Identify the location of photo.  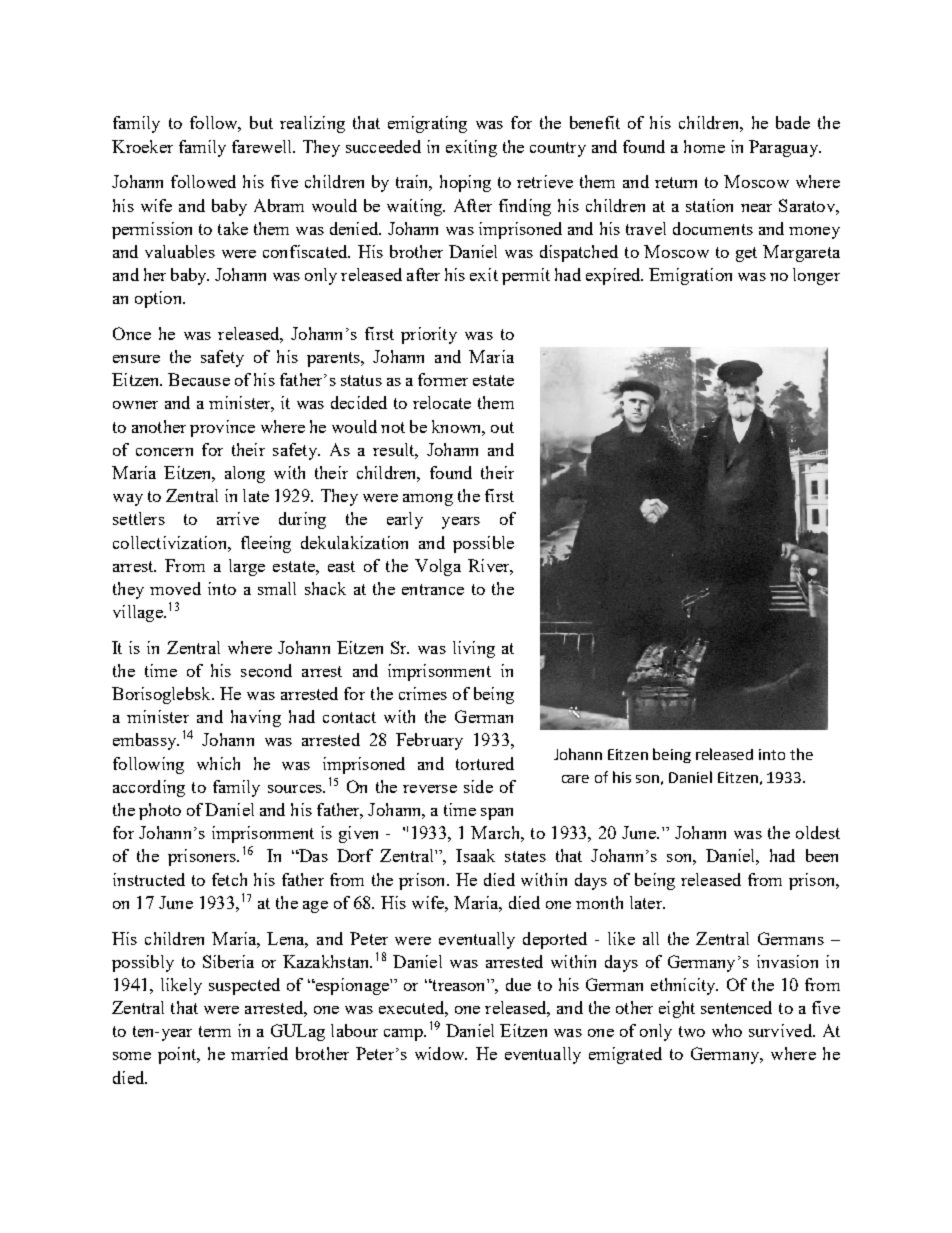
(160, 811).
